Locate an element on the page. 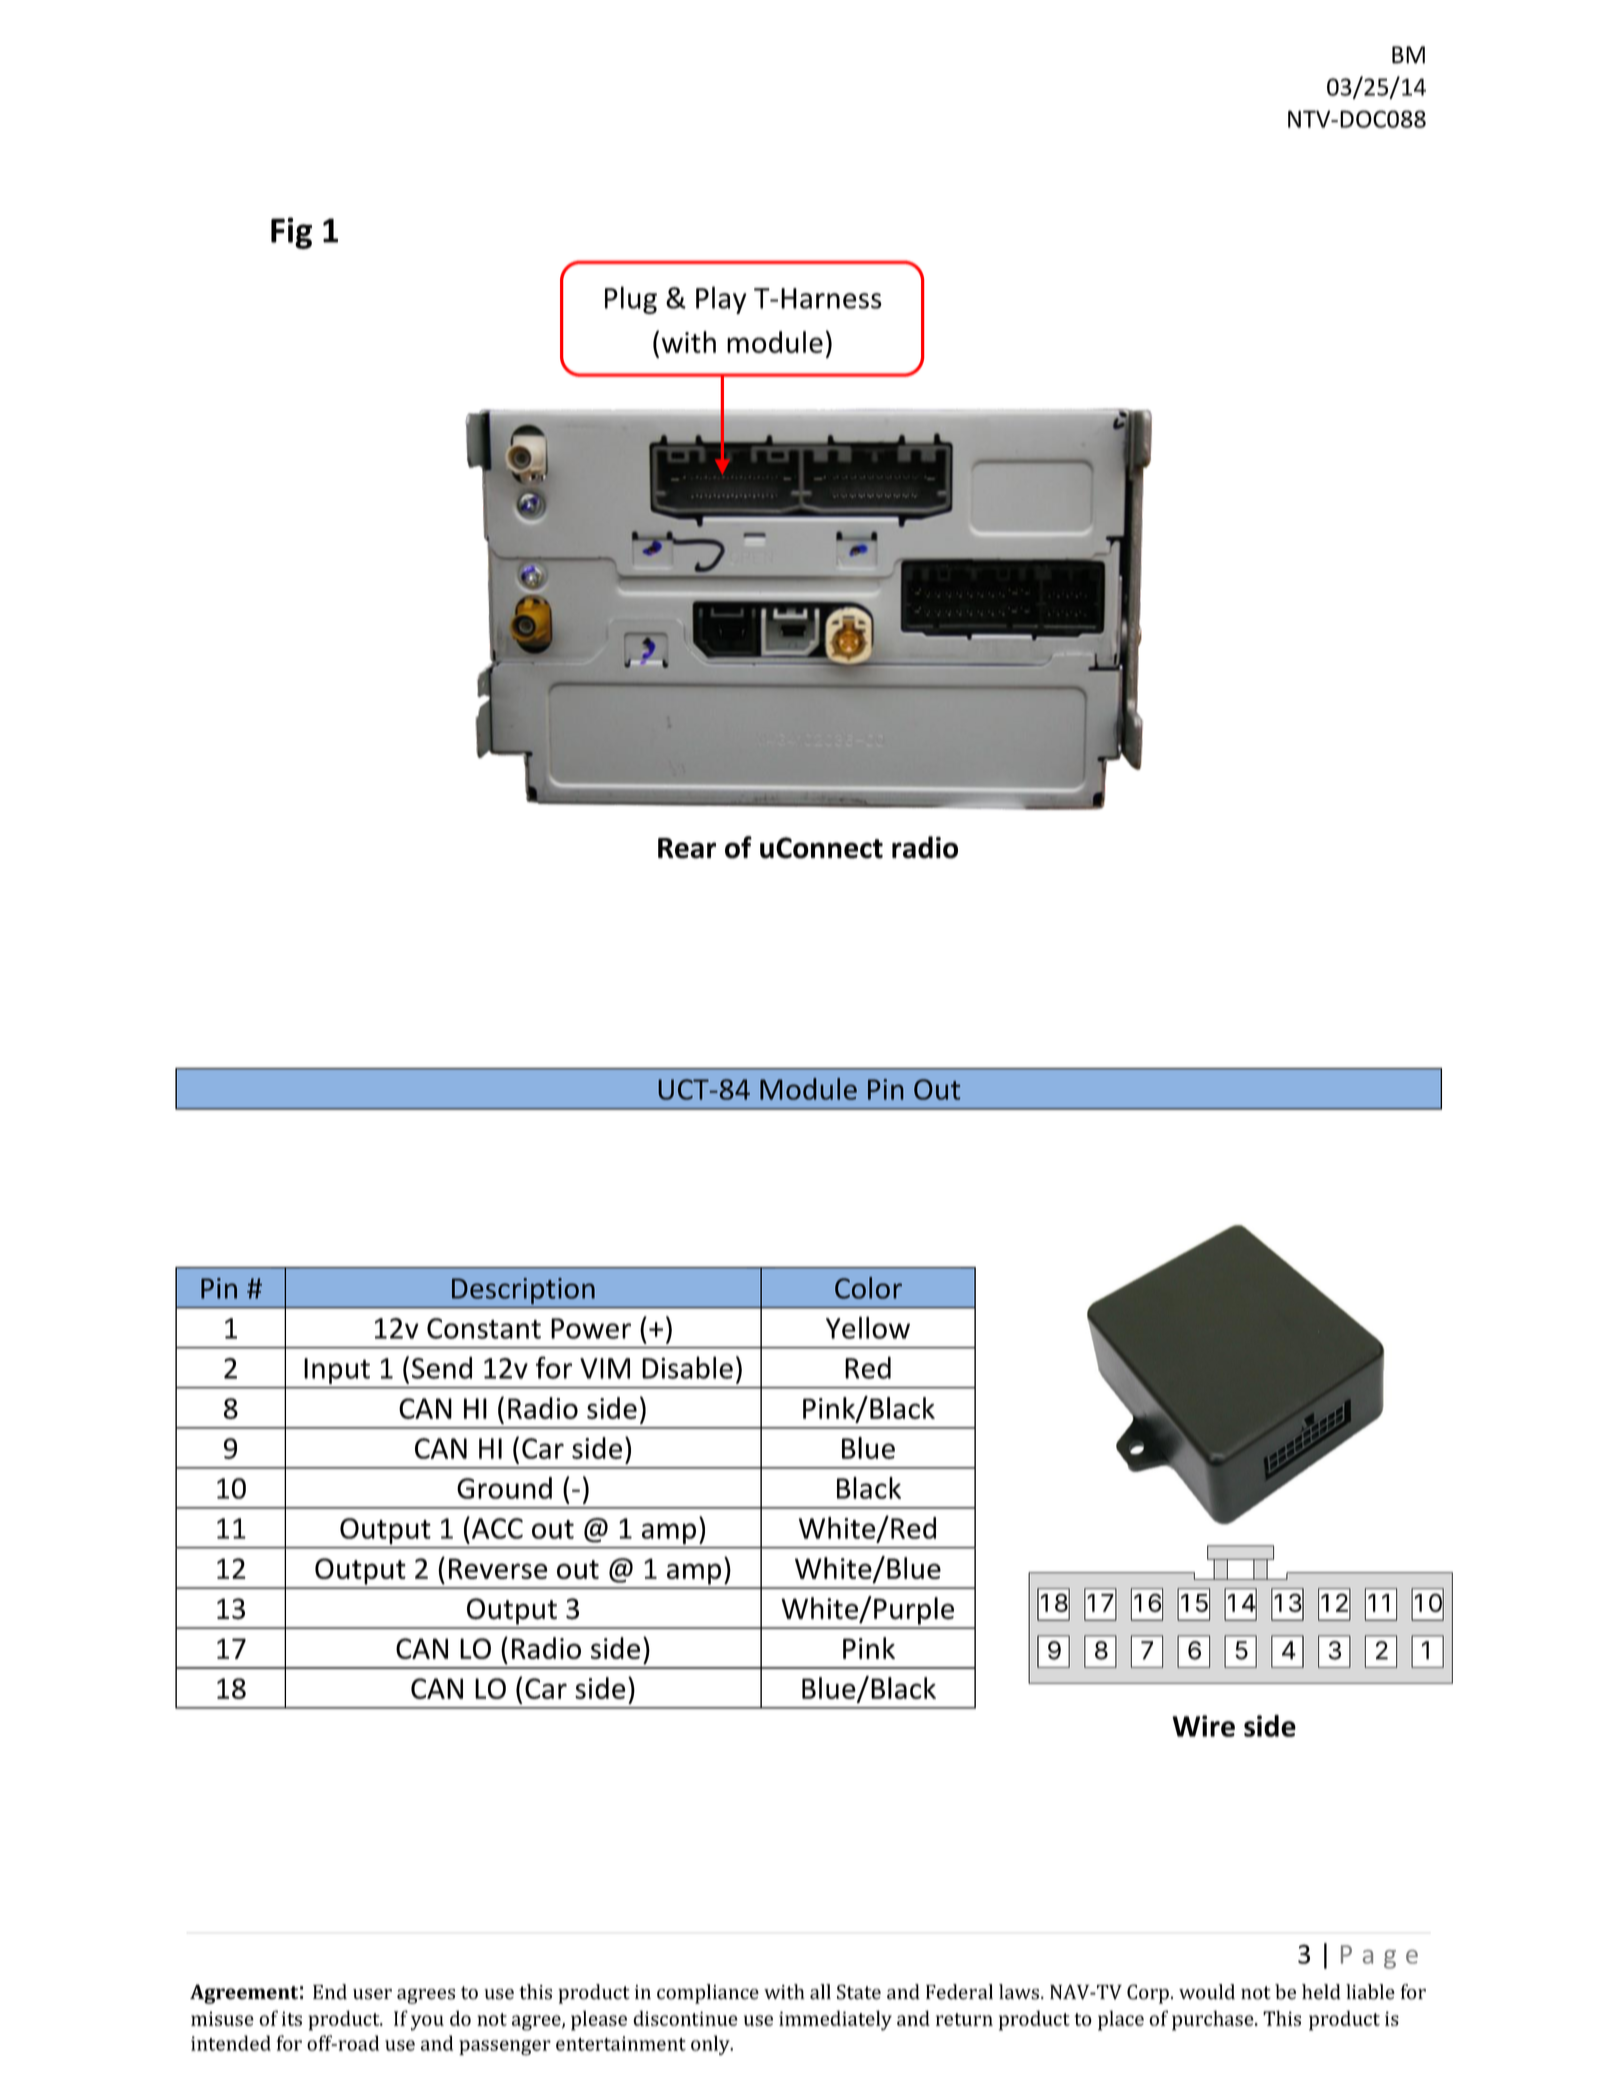 This page has width=1617, height=2093. Rear is located at coordinates (687, 848).
